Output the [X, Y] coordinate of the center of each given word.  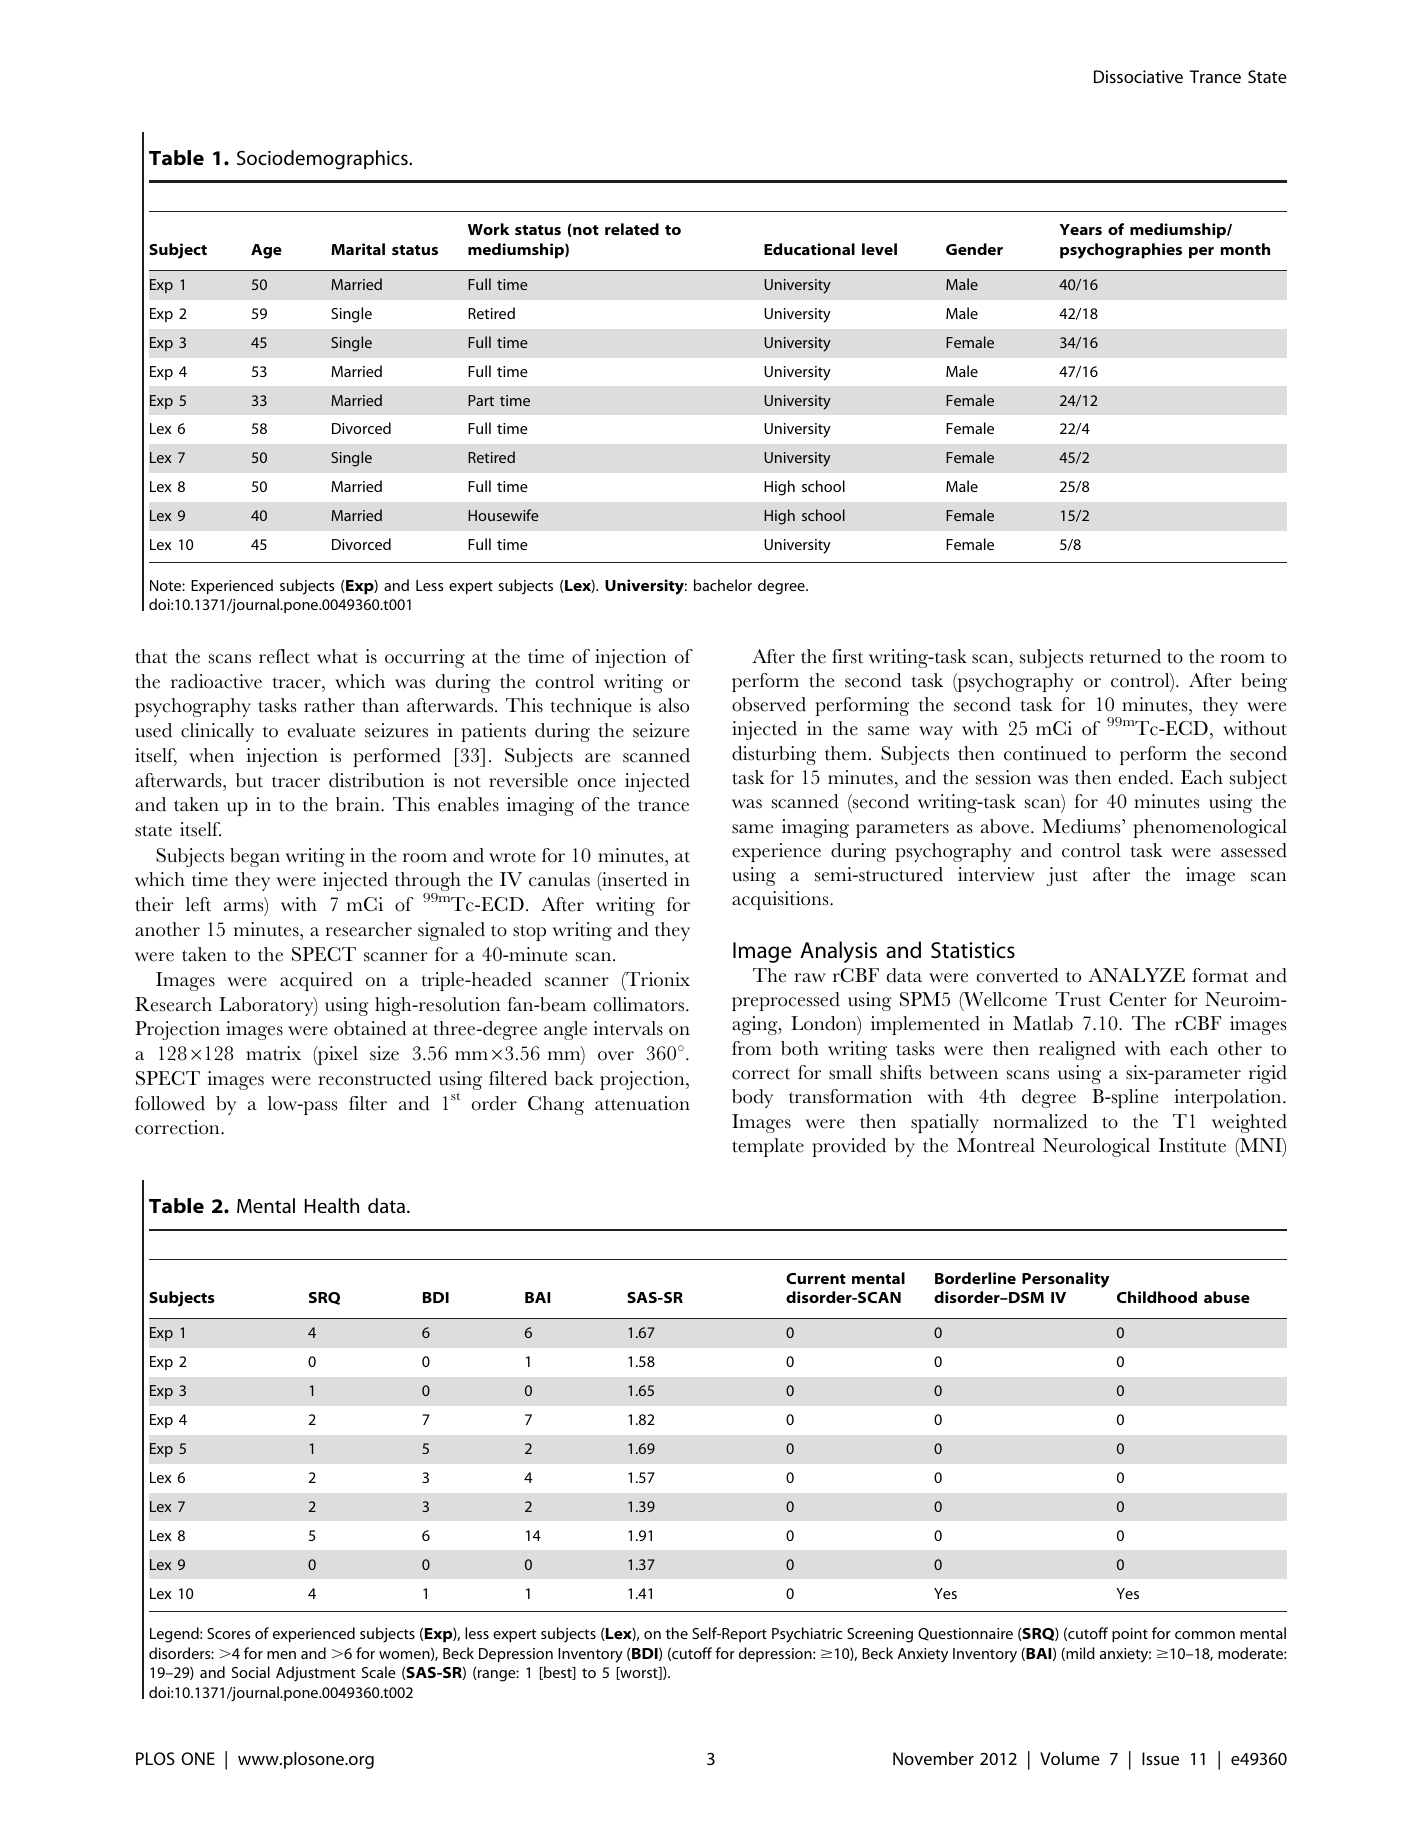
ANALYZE [1137, 975]
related [632, 229]
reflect [284, 656]
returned [1125, 656]
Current [816, 1278]
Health [332, 1205]
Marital [358, 249]
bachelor [723, 585]
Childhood [1157, 1297]
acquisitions [781, 900]
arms [245, 908]
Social [251, 1672]
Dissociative [1138, 76]
